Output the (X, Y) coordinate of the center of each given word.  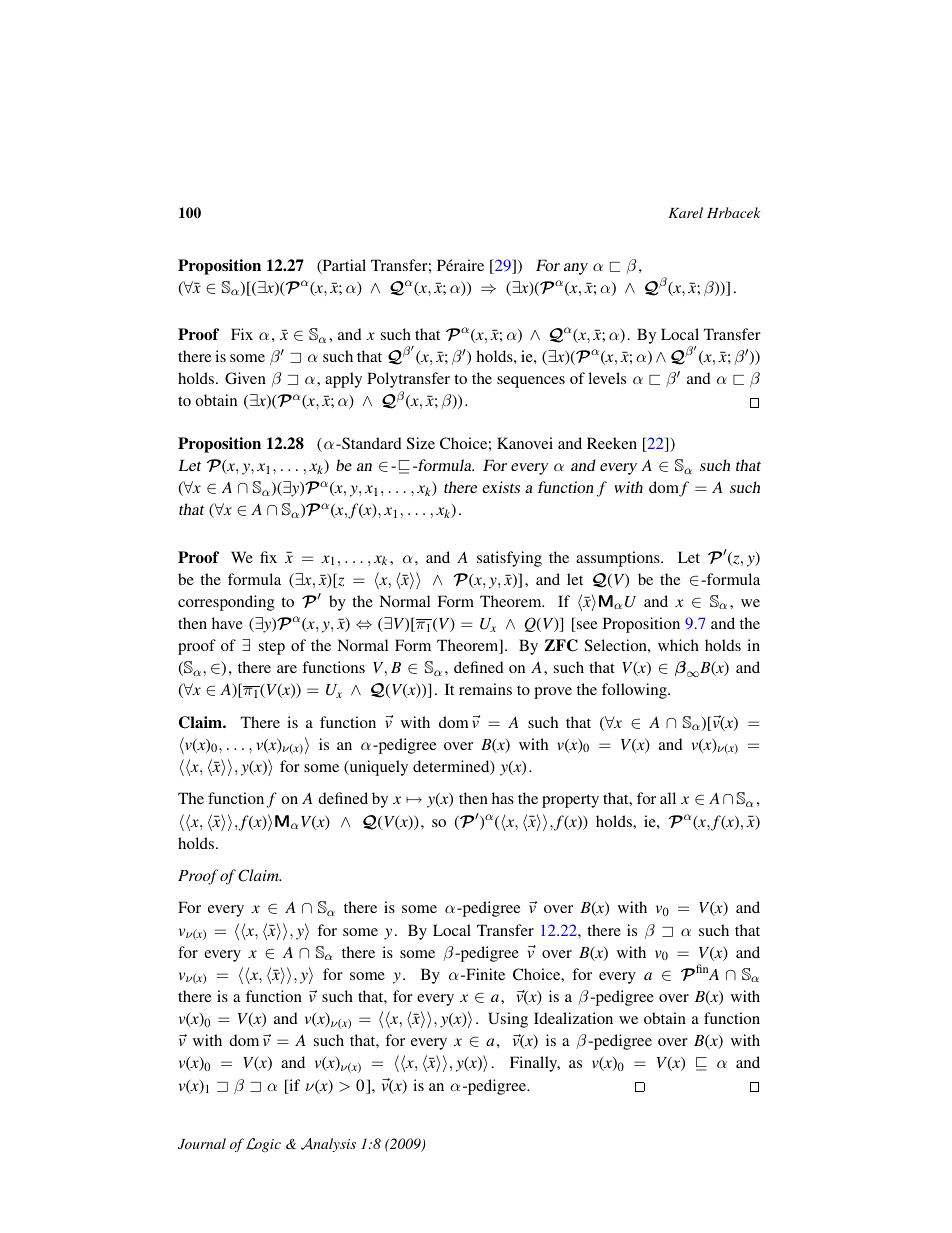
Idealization (573, 1018)
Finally (535, 1064)
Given (245, 378)
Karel (685, 212)
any (576, 269)
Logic (263, 1145)
